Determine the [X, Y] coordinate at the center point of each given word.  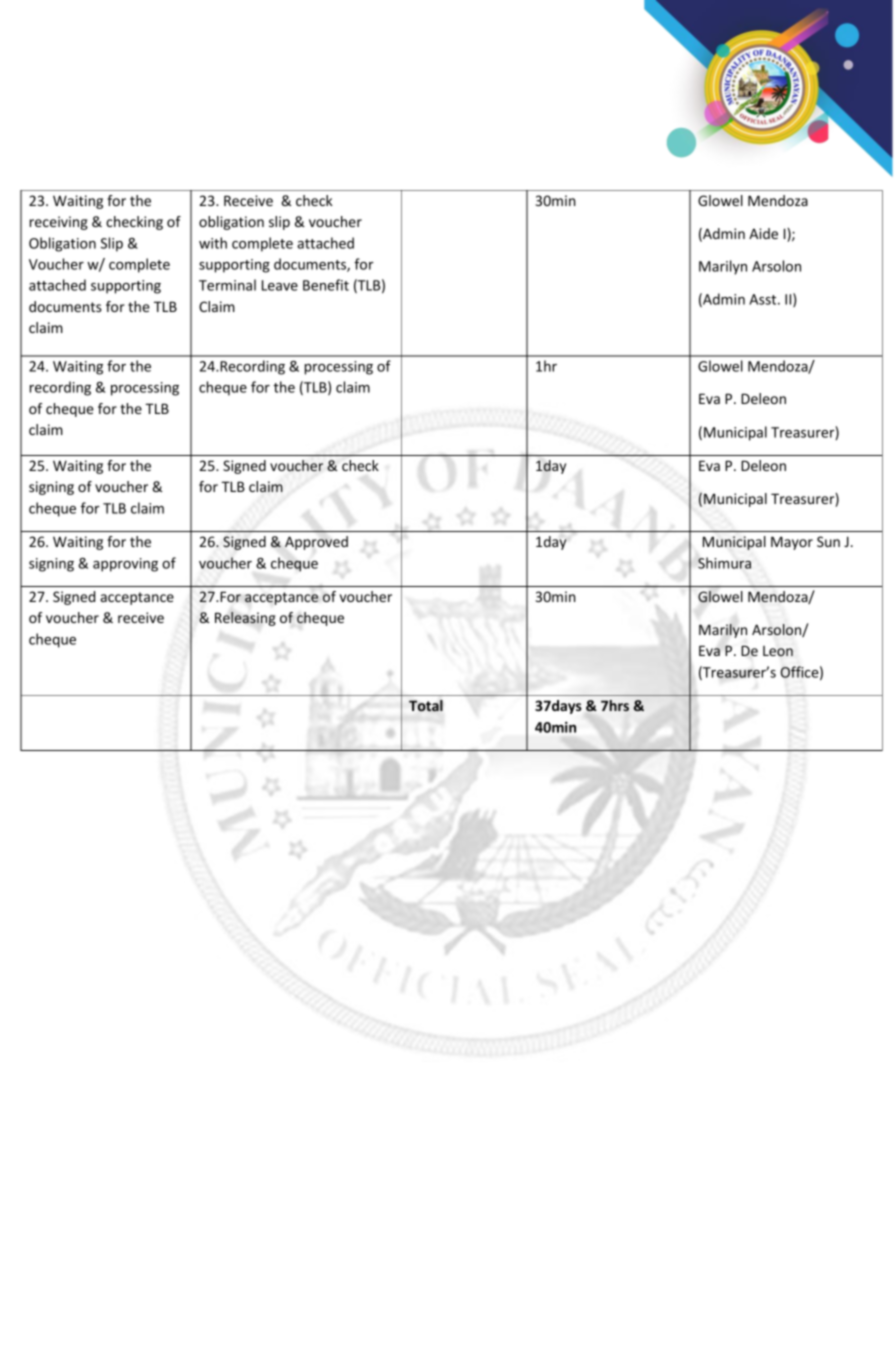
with [213, 243]
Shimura [724, 563]
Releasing [245, 619]
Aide [763, 233]
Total [426, 706]
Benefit [326, 285]
